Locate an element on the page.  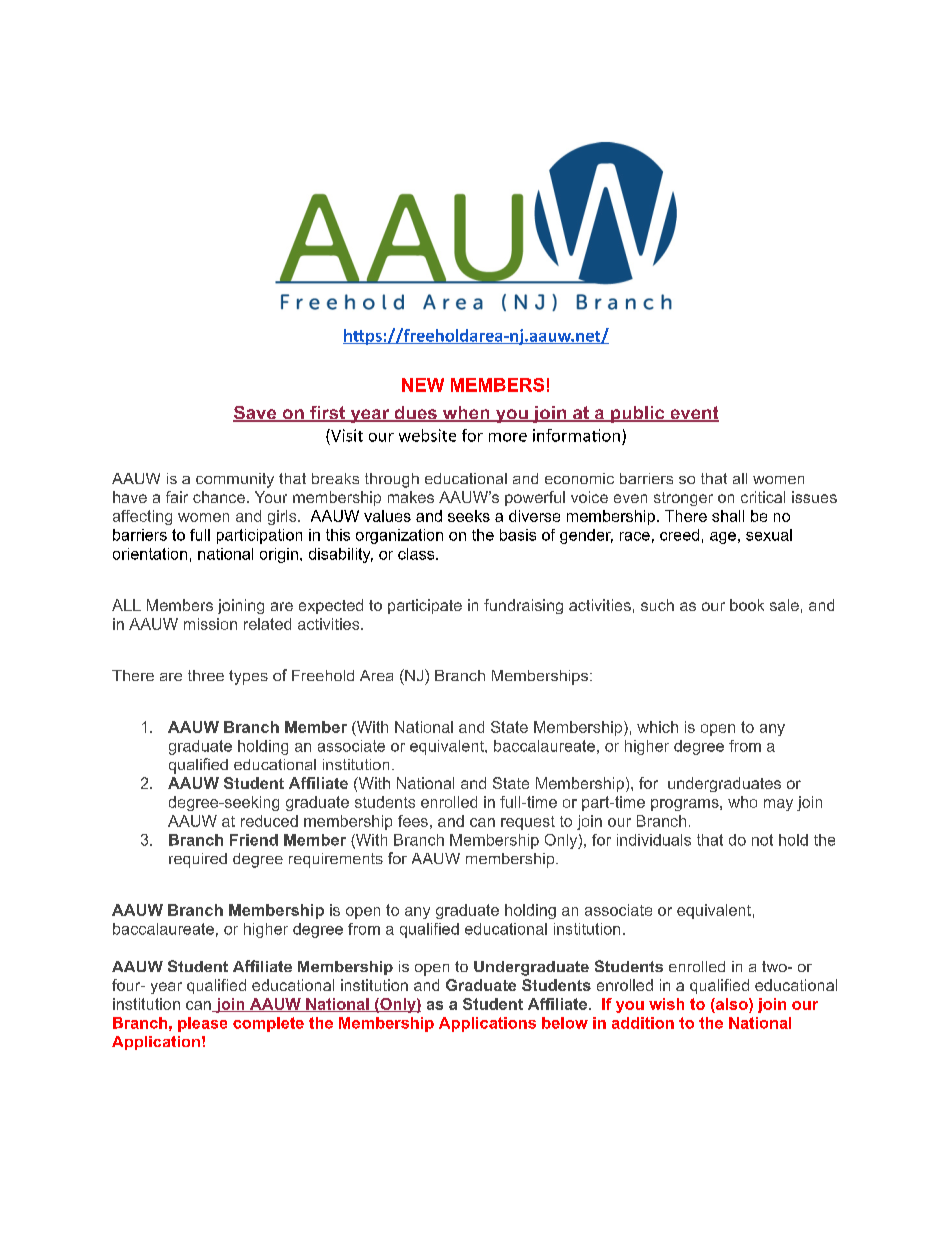
Save is located at coordinates (256, 414).
